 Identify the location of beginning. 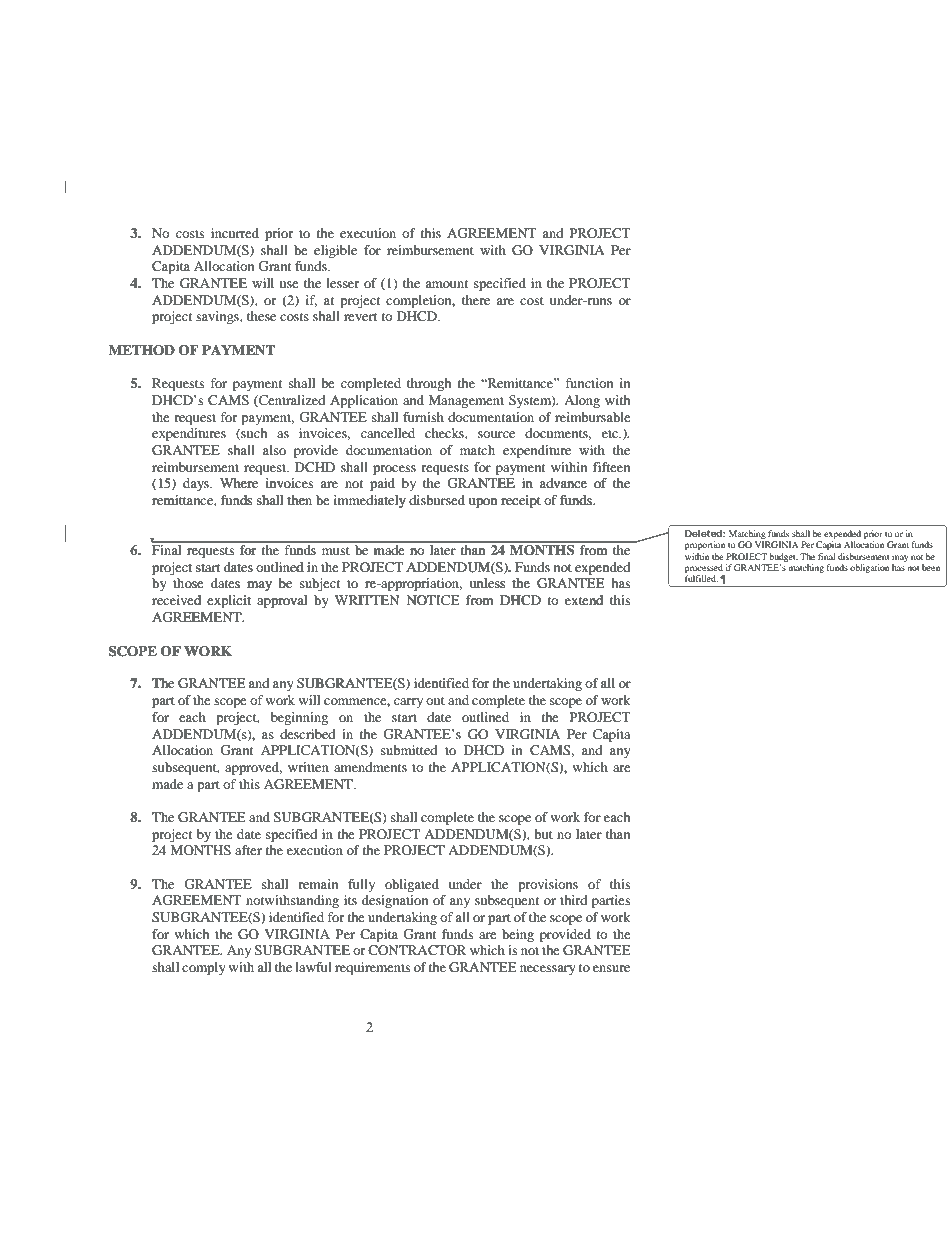
(299, 718).
